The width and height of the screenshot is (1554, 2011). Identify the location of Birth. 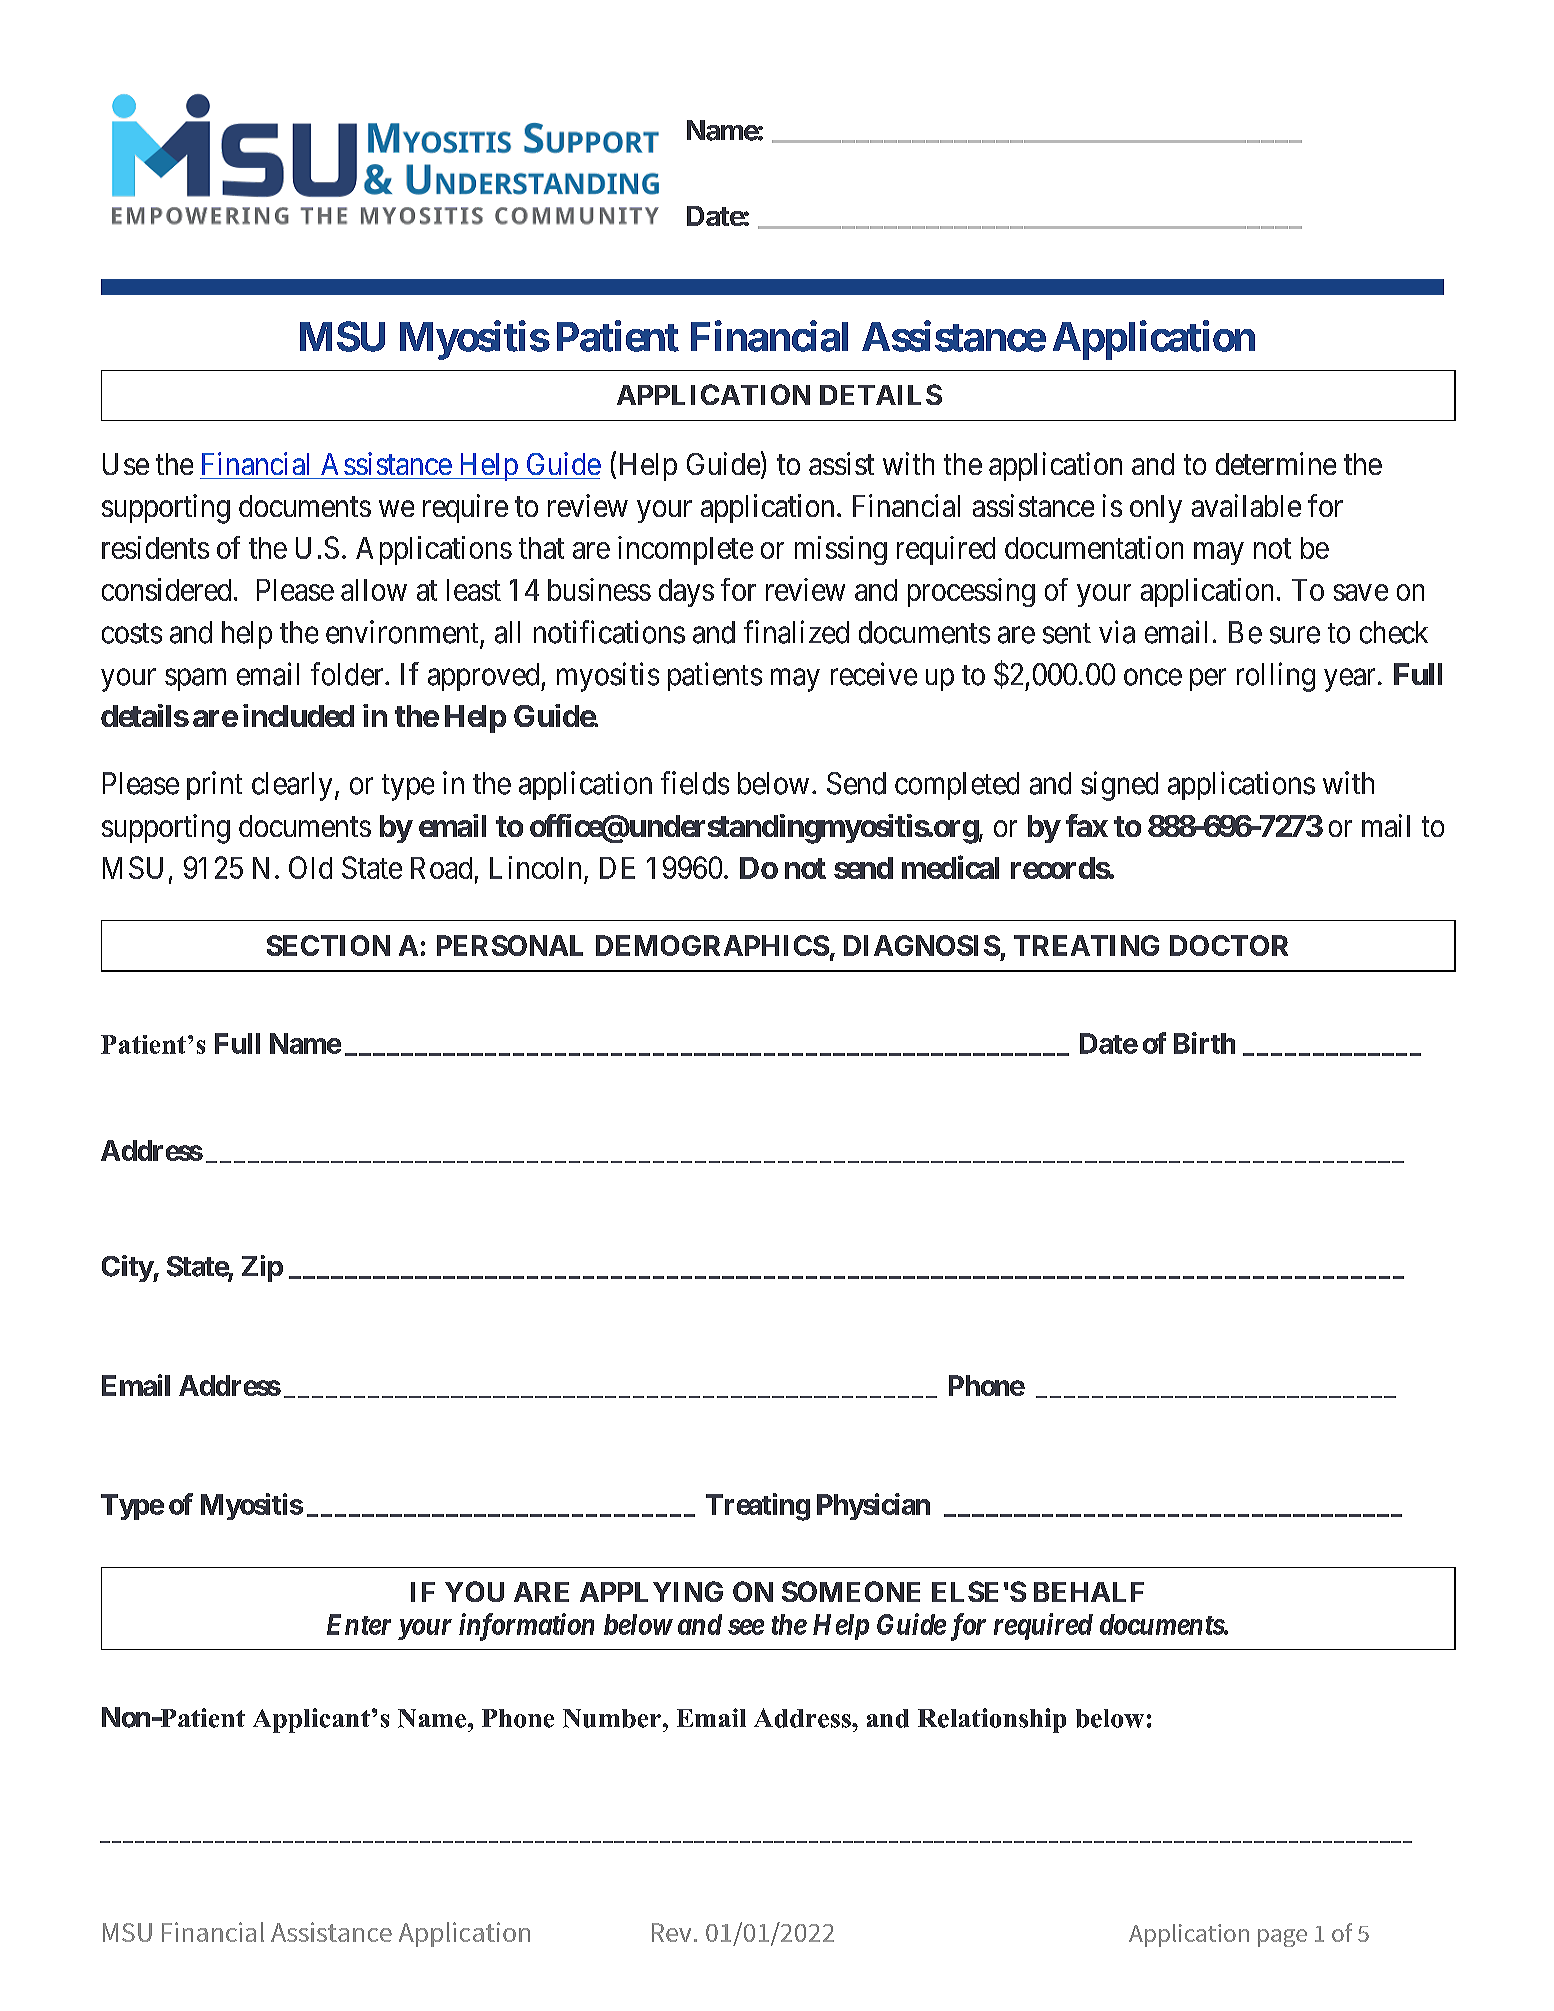
(1204, 1043).
